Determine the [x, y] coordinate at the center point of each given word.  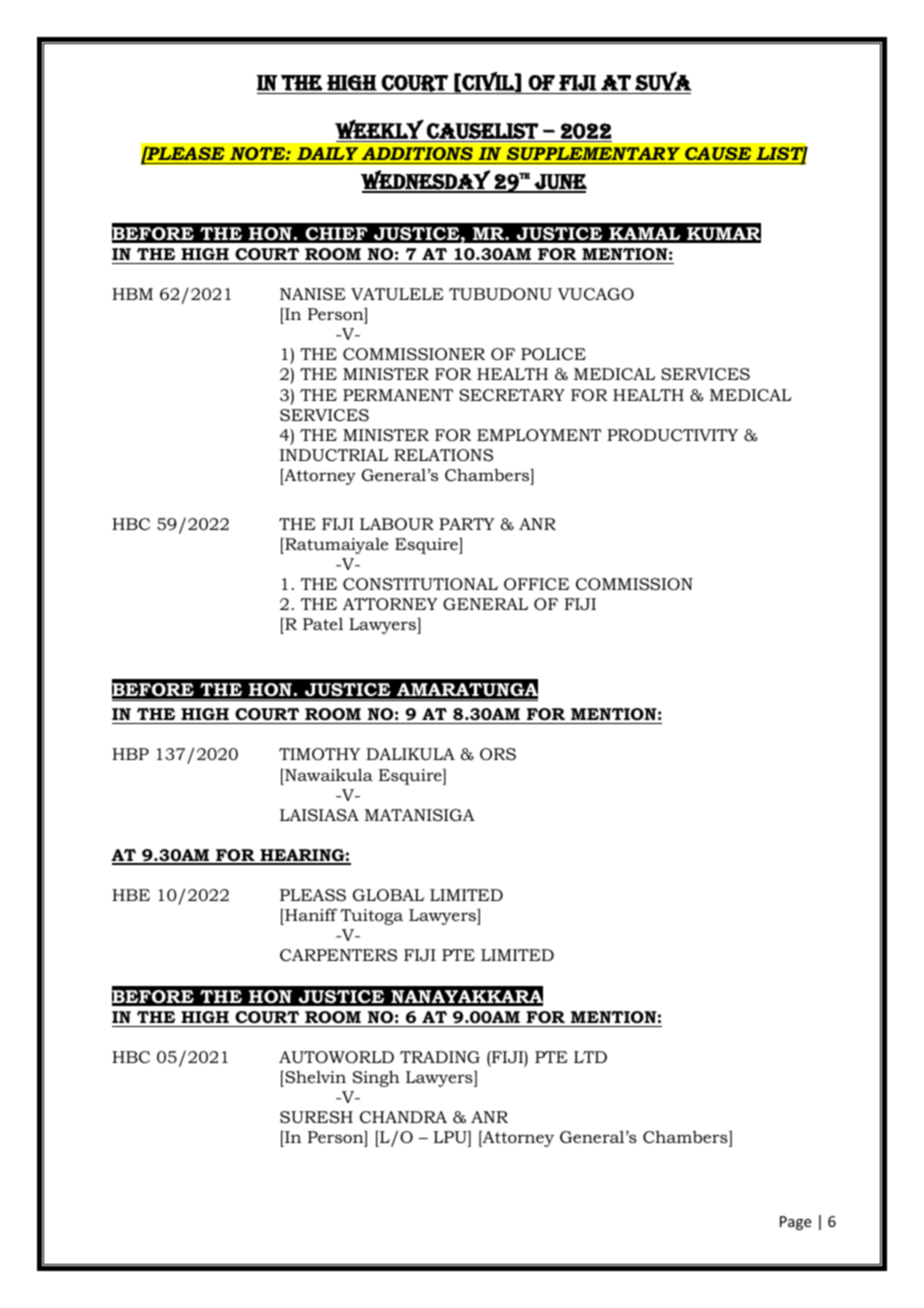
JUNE [559, 183]
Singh [376, 1078]
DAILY [327, 153]
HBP [130, 754]
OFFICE [536, 584]
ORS [498, 754]
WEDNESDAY [426, 181]
